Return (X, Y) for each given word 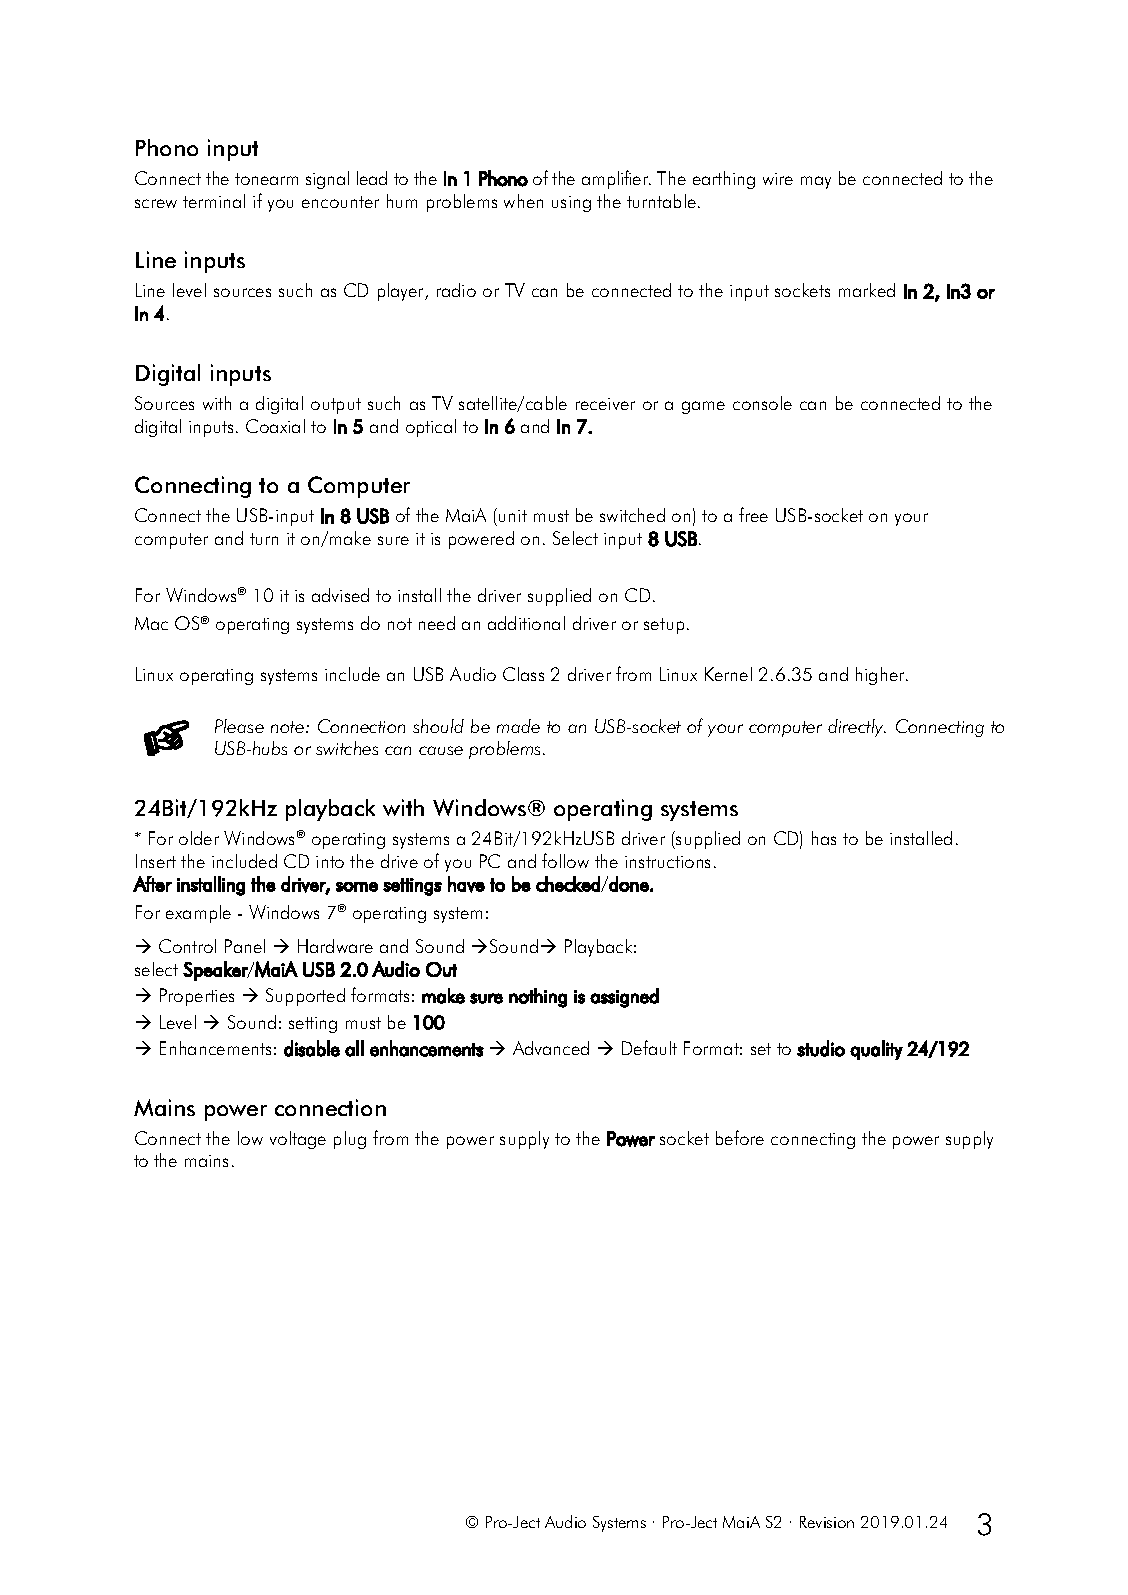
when (523, 201)
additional (526, 623)
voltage (298, 1140)
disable (312, 1048)
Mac (151, 623)
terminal (214, 201)
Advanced (551, 1048)
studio (821, 1048)
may (816, 182)
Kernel (728, 674)
